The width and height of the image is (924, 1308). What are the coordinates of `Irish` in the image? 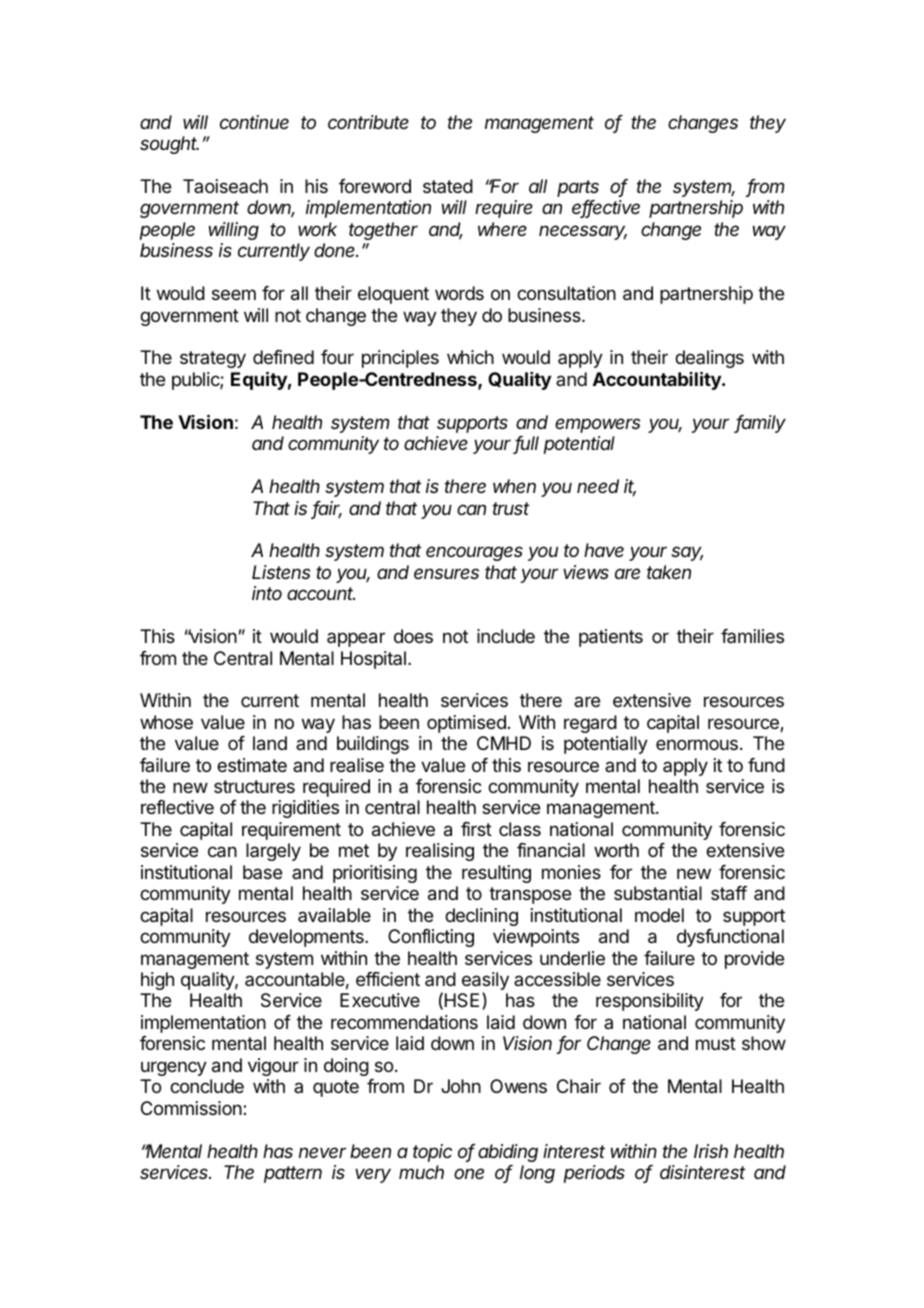 It's located at (711, 1151).
